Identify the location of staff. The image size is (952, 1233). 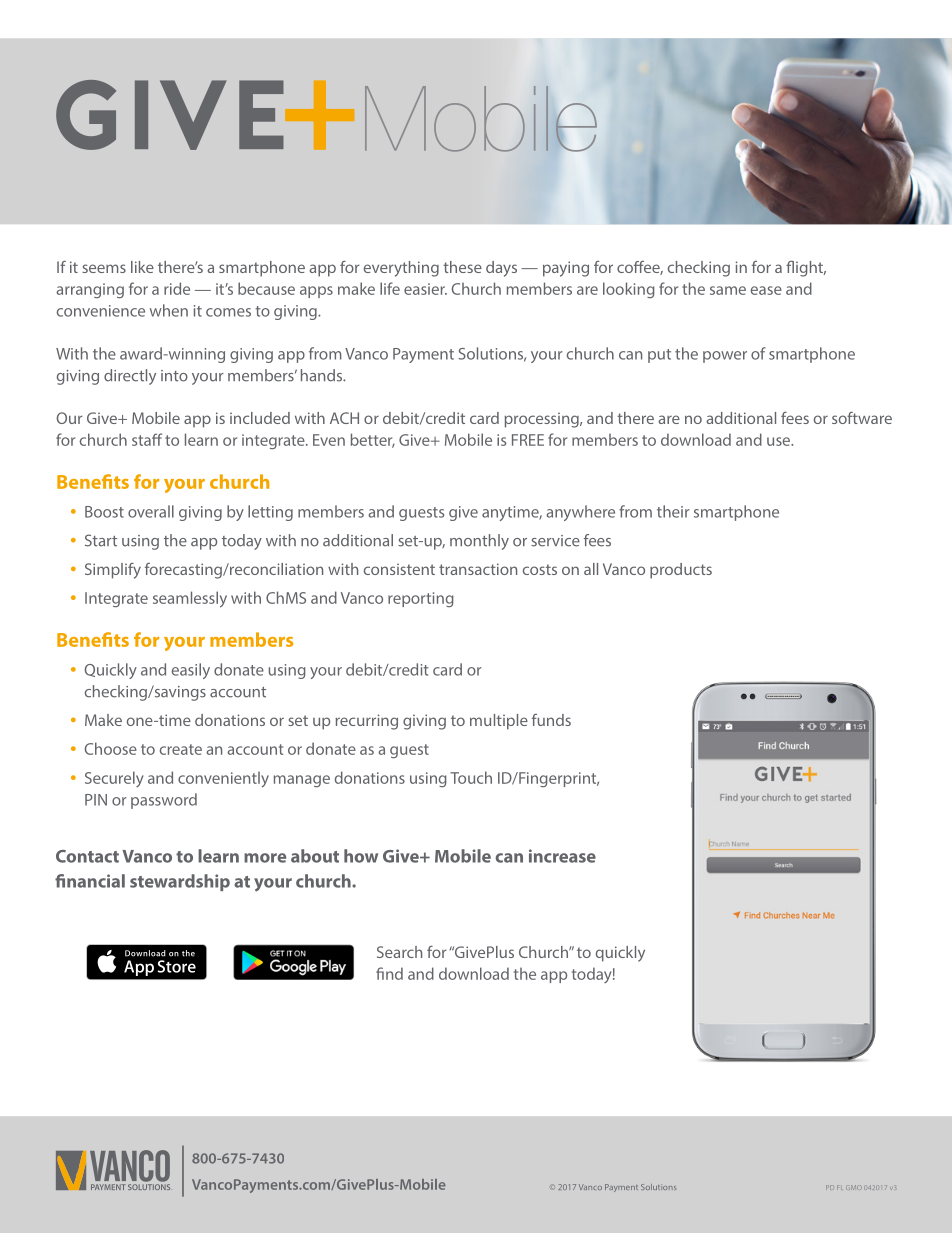
(147, 439).
